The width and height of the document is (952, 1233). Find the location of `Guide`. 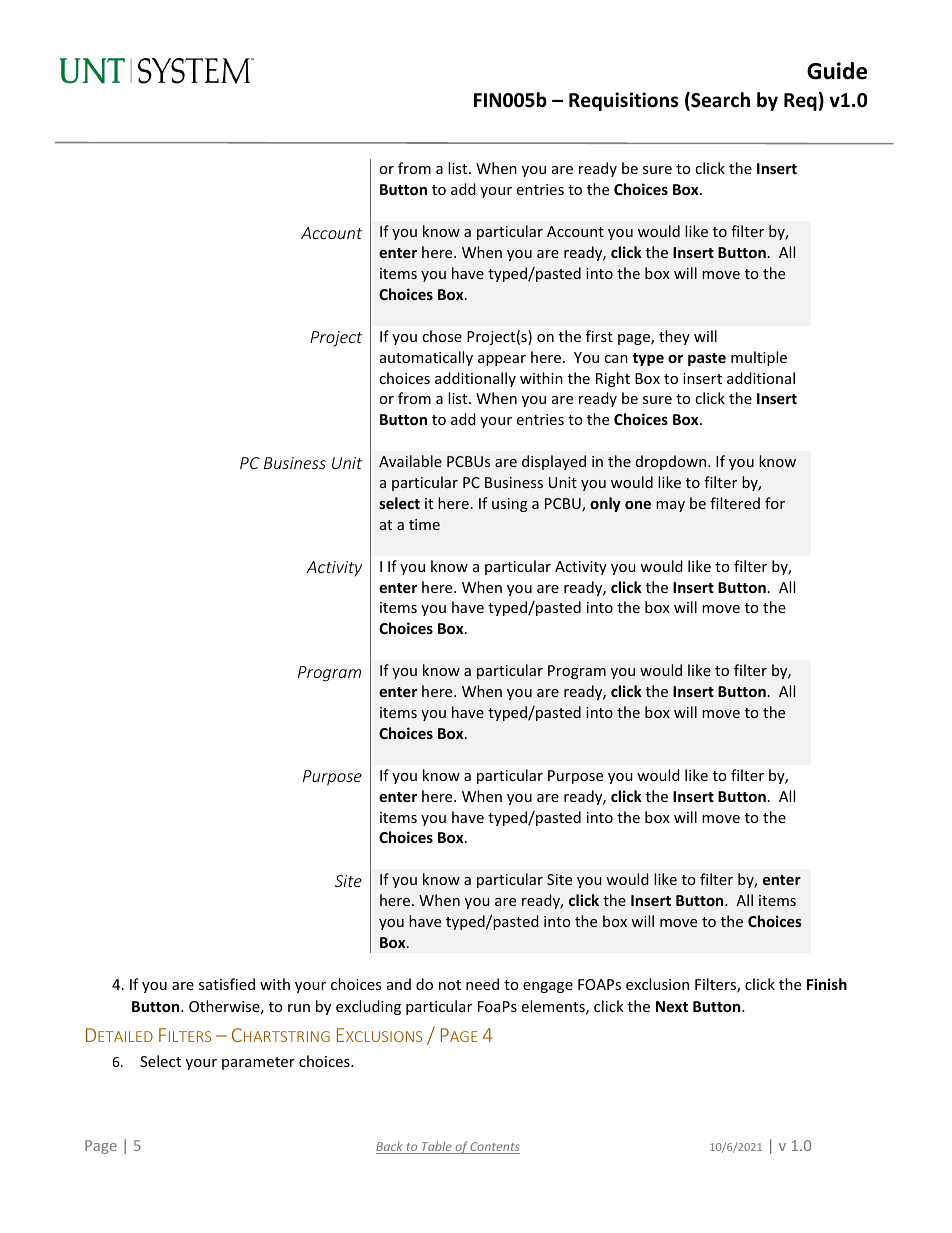

Guide is located at coordinates (837, 71).
